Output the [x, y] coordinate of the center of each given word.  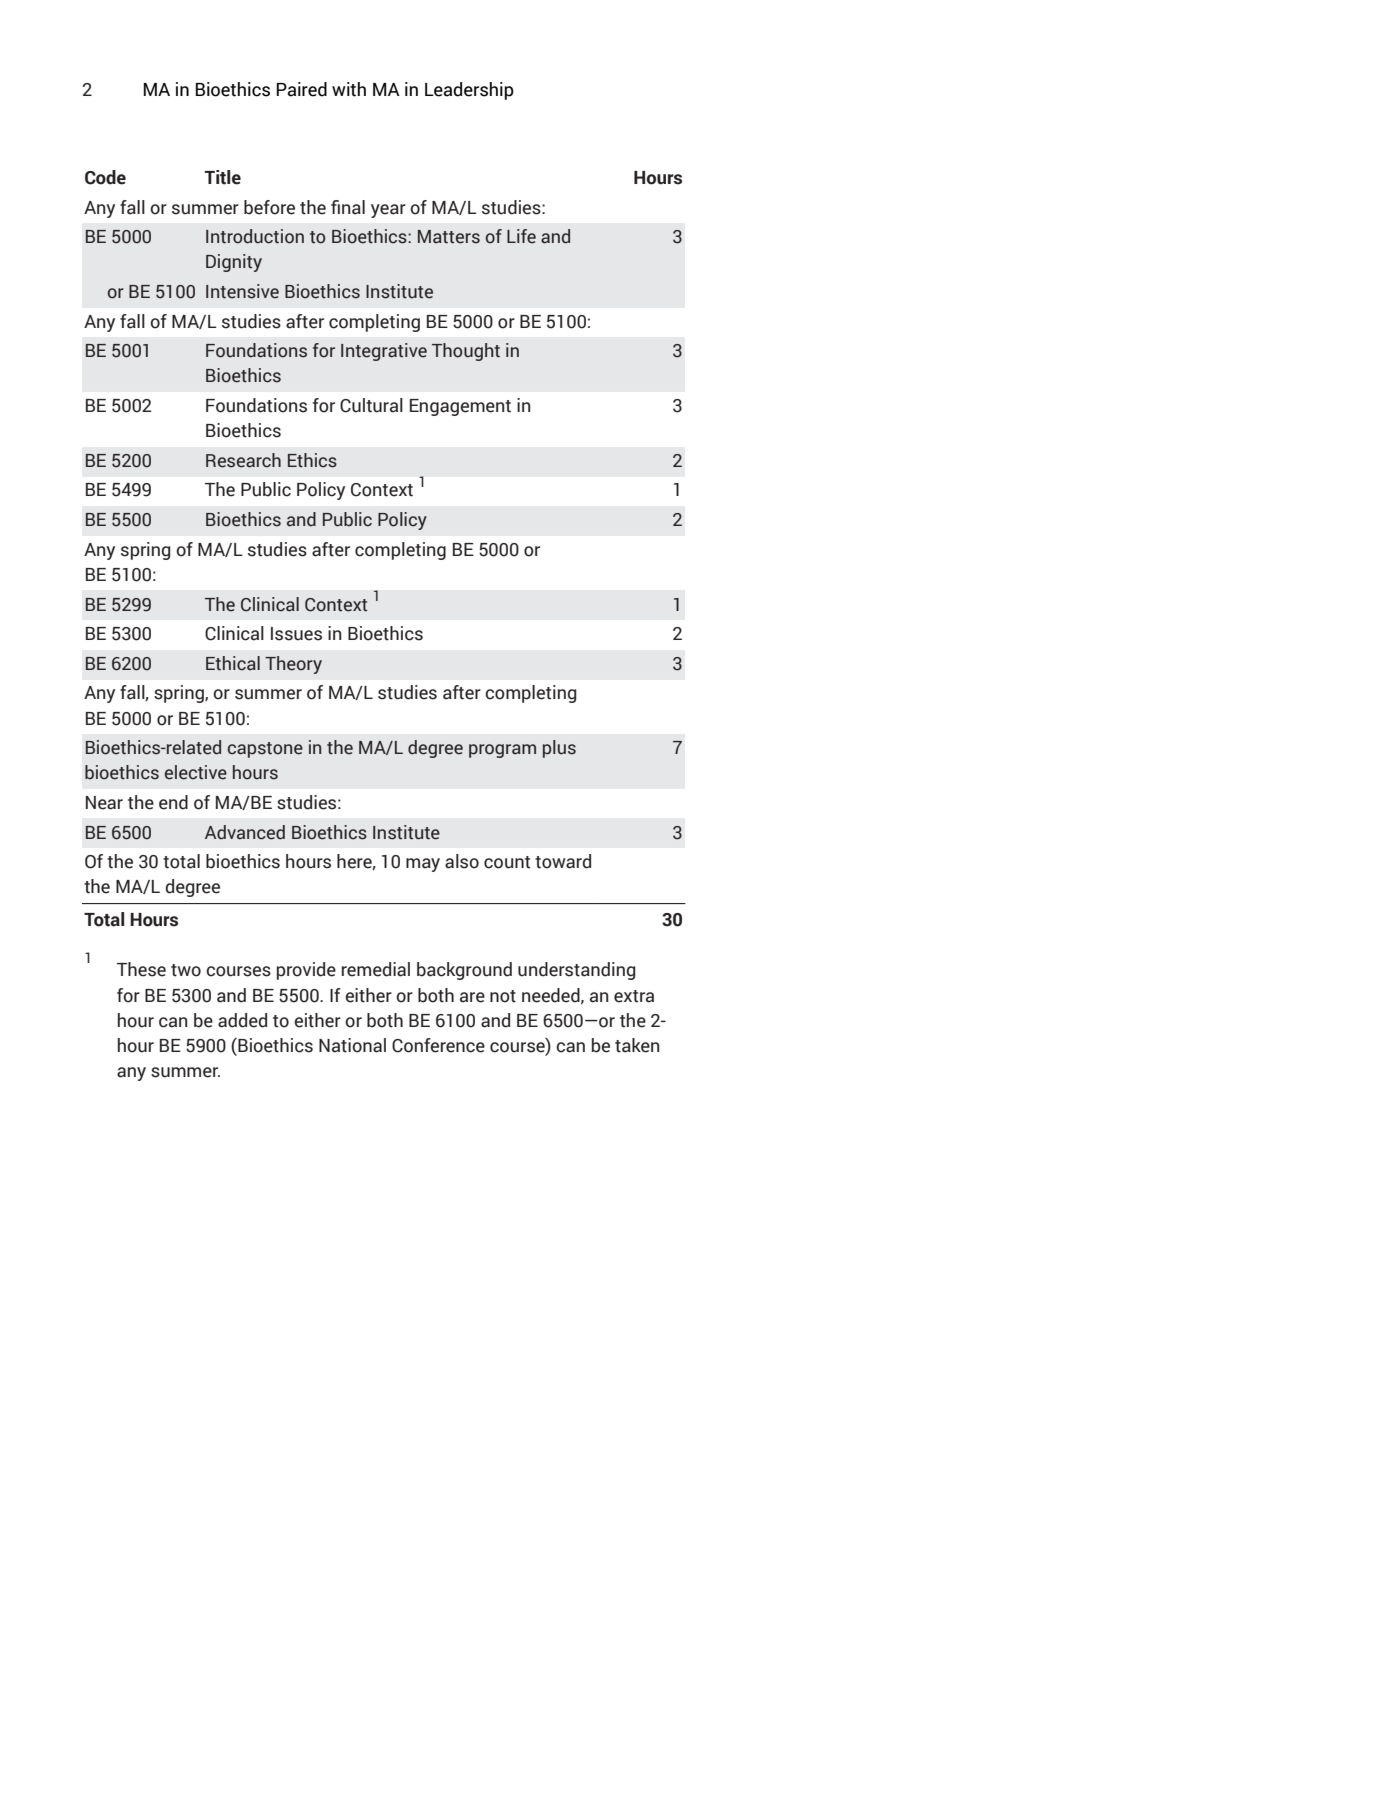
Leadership [469, 91]
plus [559, 749]
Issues [296, 634]
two [186, 970]
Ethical [233, 663]
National [352, 1045]
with [349, 89]
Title [223, 177]
